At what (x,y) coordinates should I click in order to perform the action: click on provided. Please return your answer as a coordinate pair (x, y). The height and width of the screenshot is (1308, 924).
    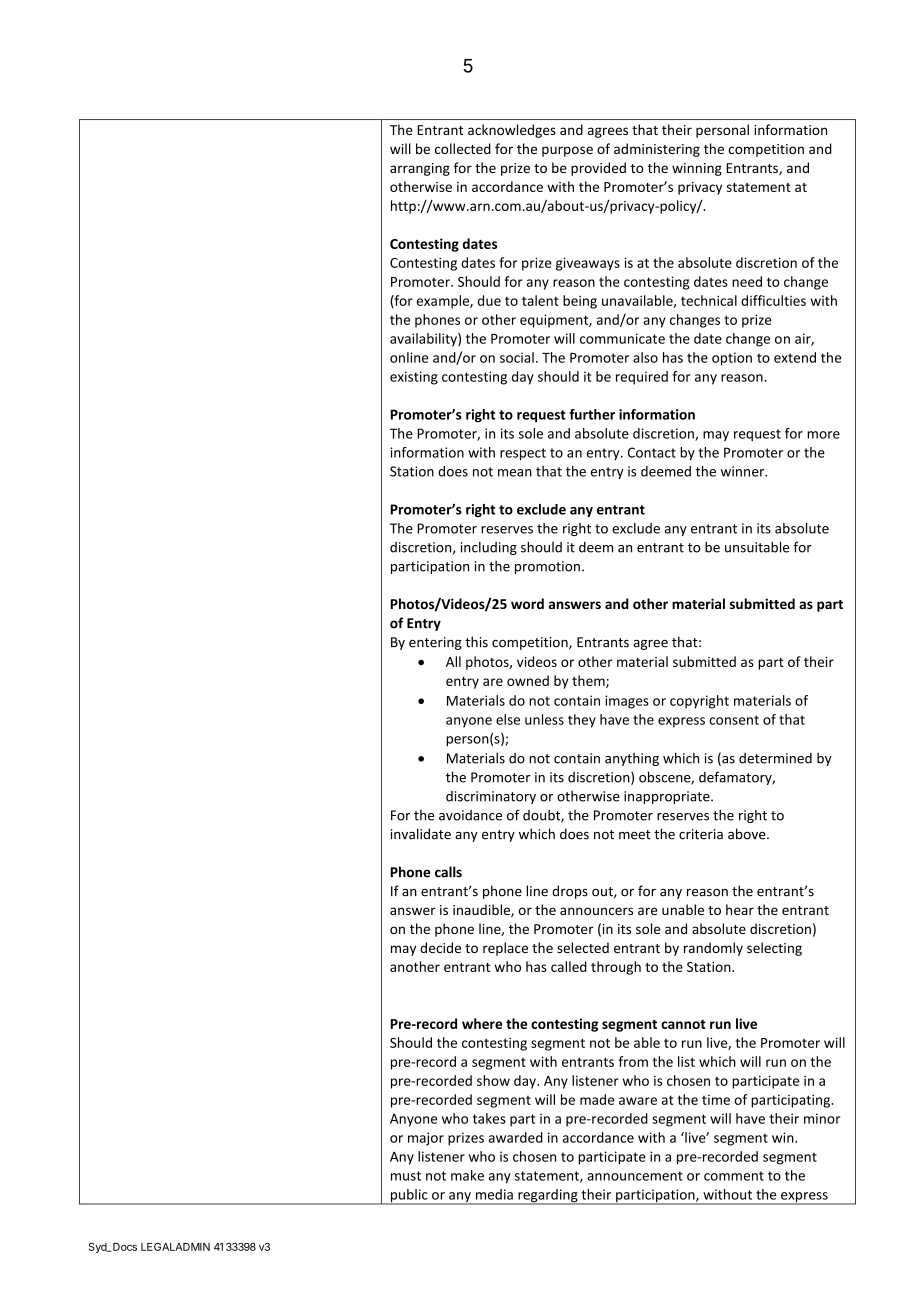
    Looking at the image, I should click on (598, 169).
